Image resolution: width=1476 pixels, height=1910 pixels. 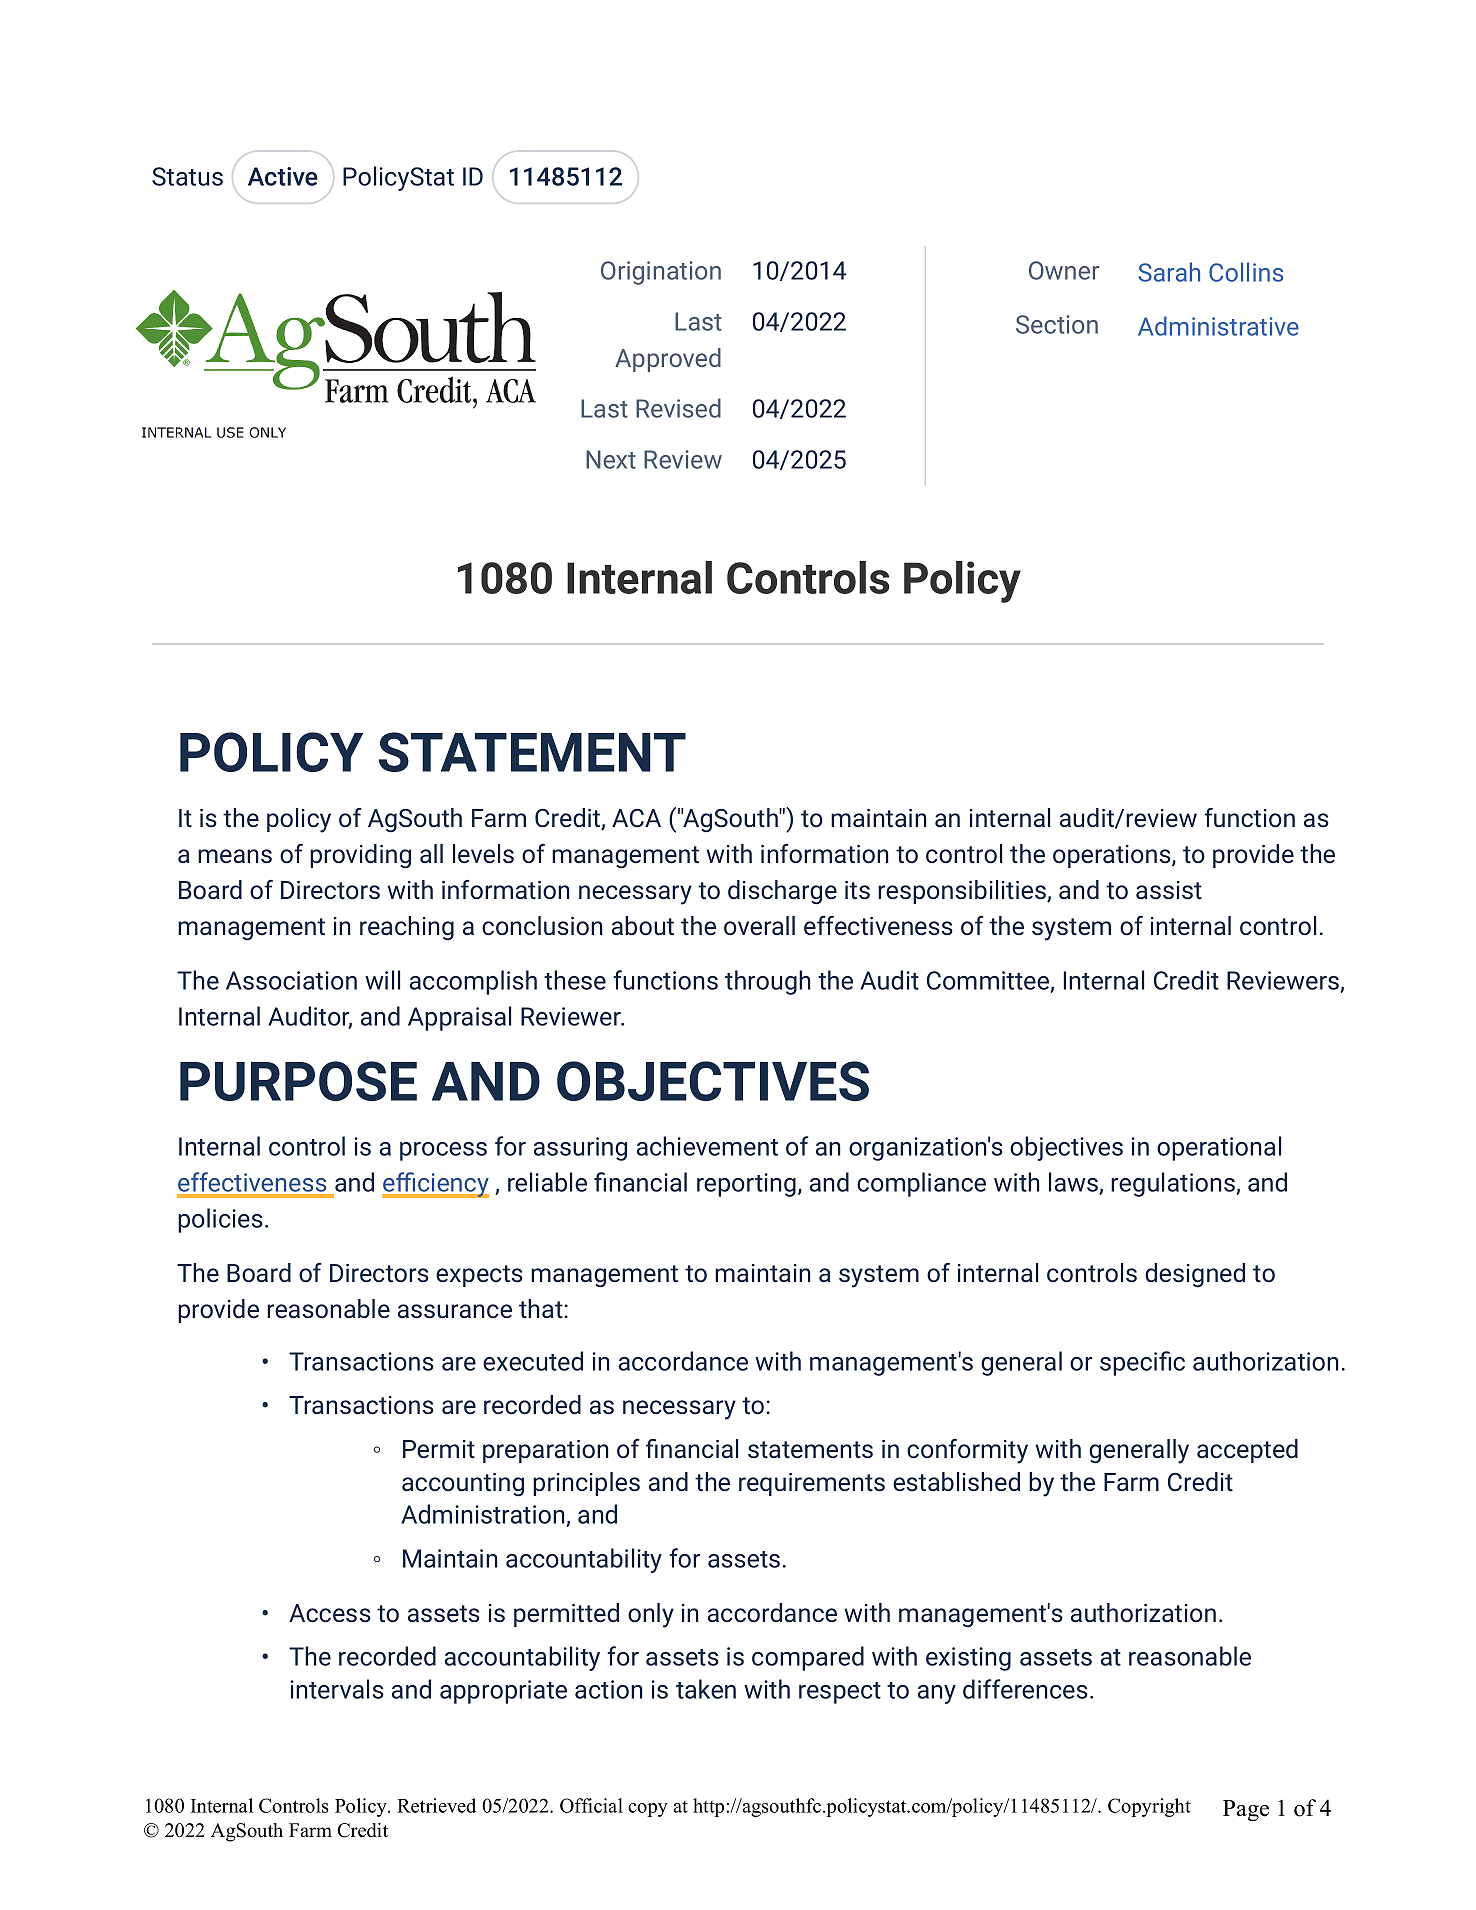 What do you see at coordinates (337, 1689) in the screenshot?
I see `intervals` at bounding box center [337, 1689].
